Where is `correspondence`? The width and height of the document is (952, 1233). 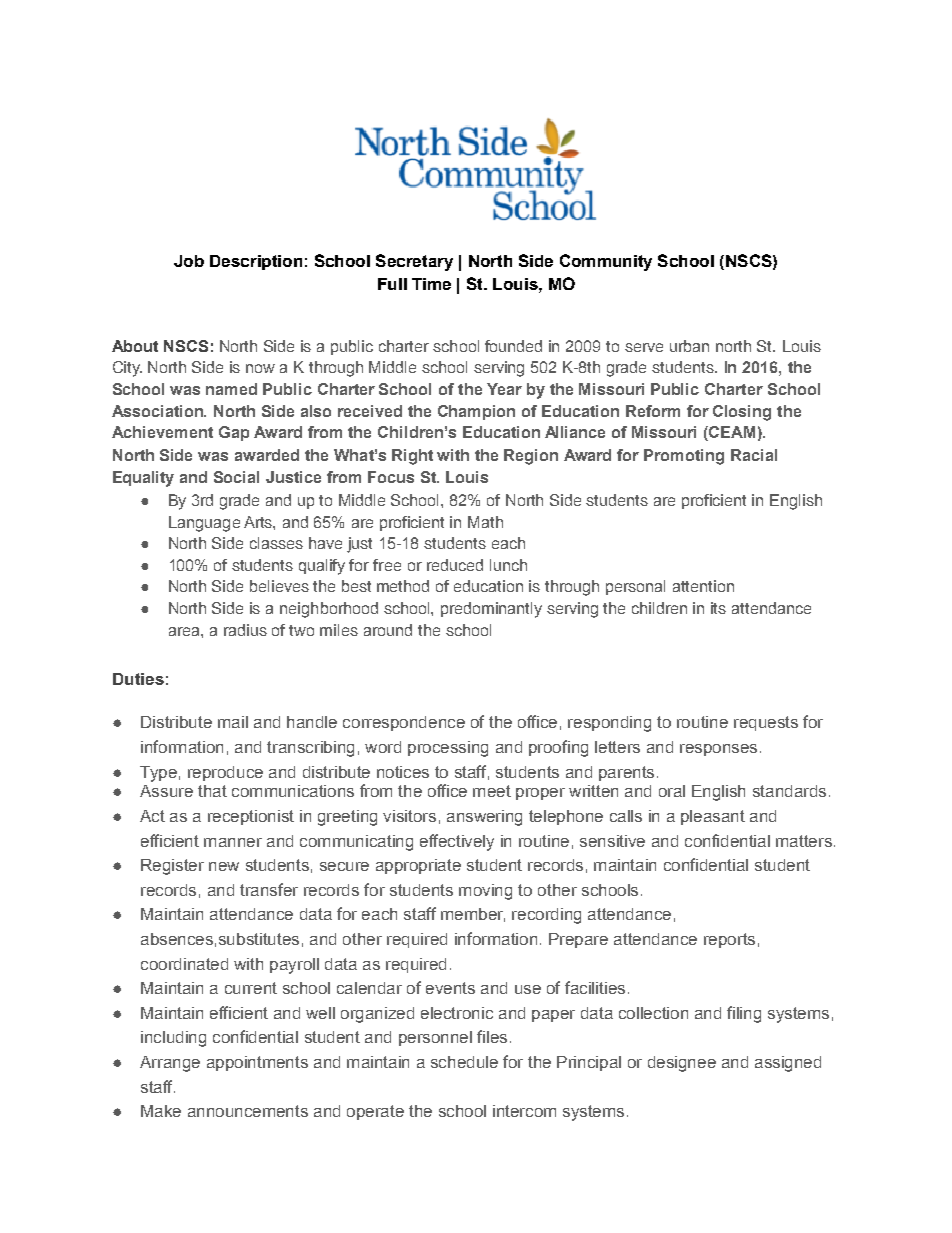
correspondence is located at coordinates (404, 723).
